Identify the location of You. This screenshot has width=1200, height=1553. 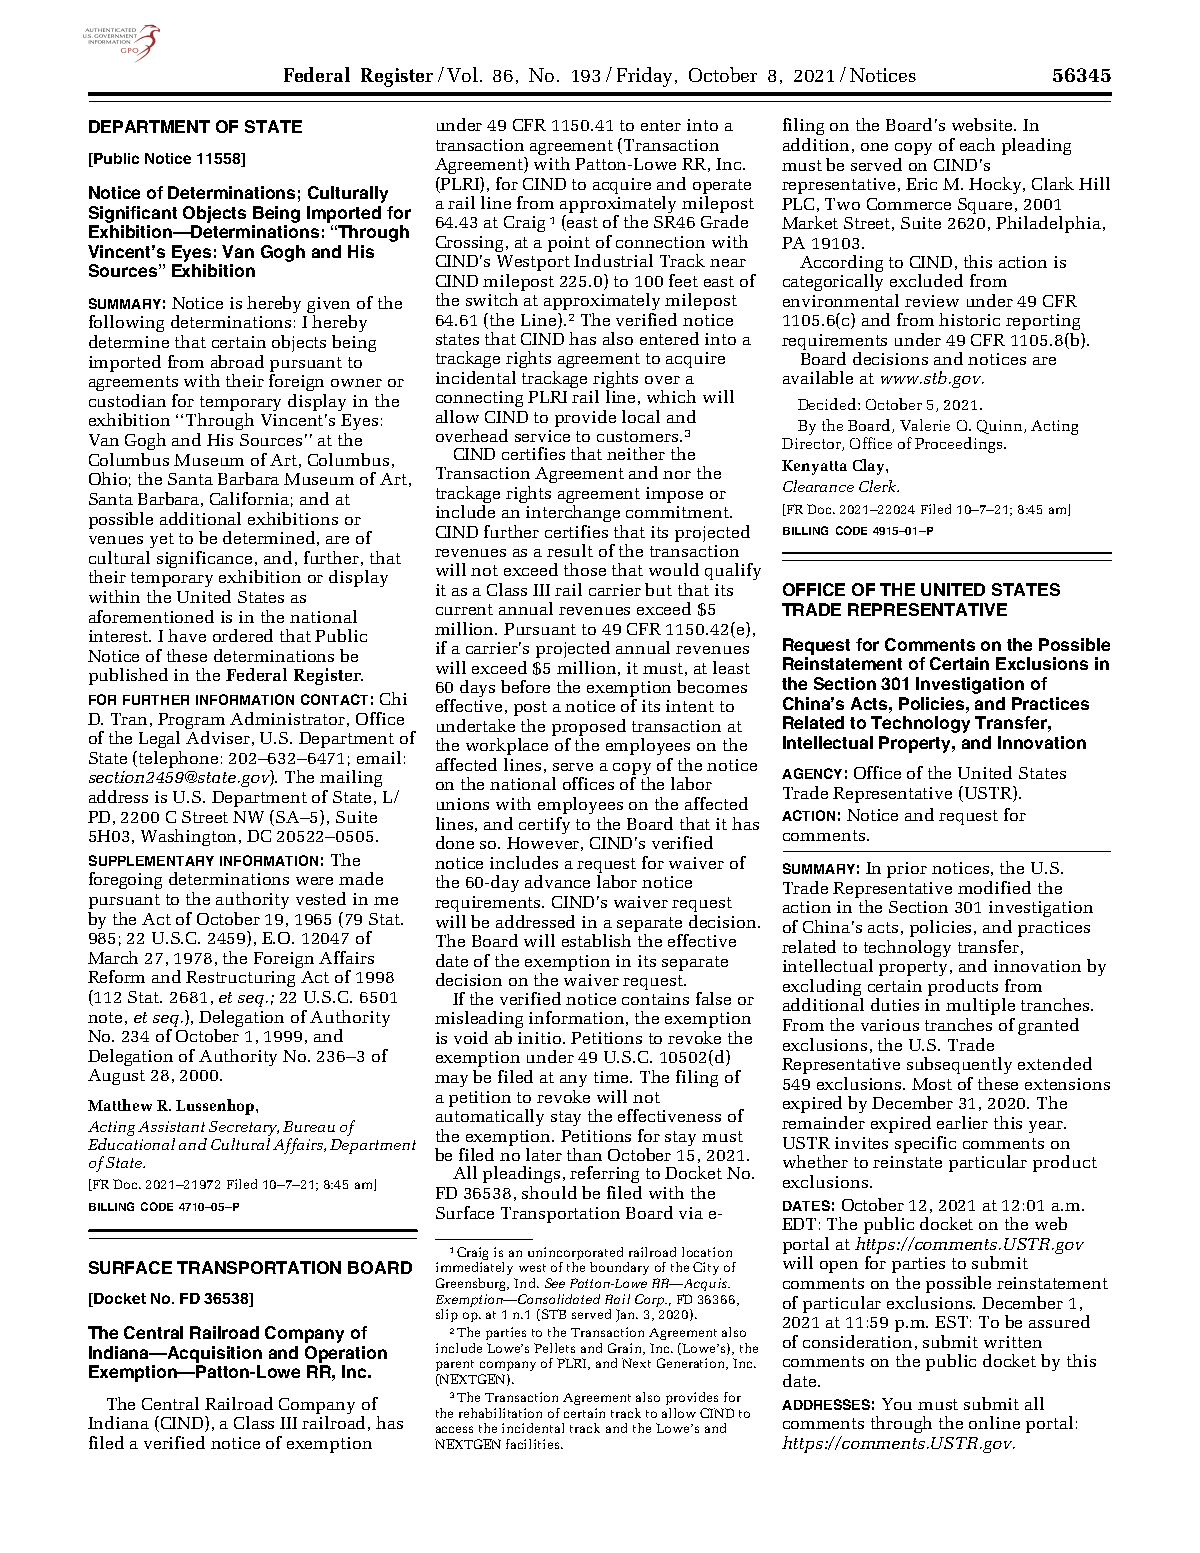
(897, 1404).
